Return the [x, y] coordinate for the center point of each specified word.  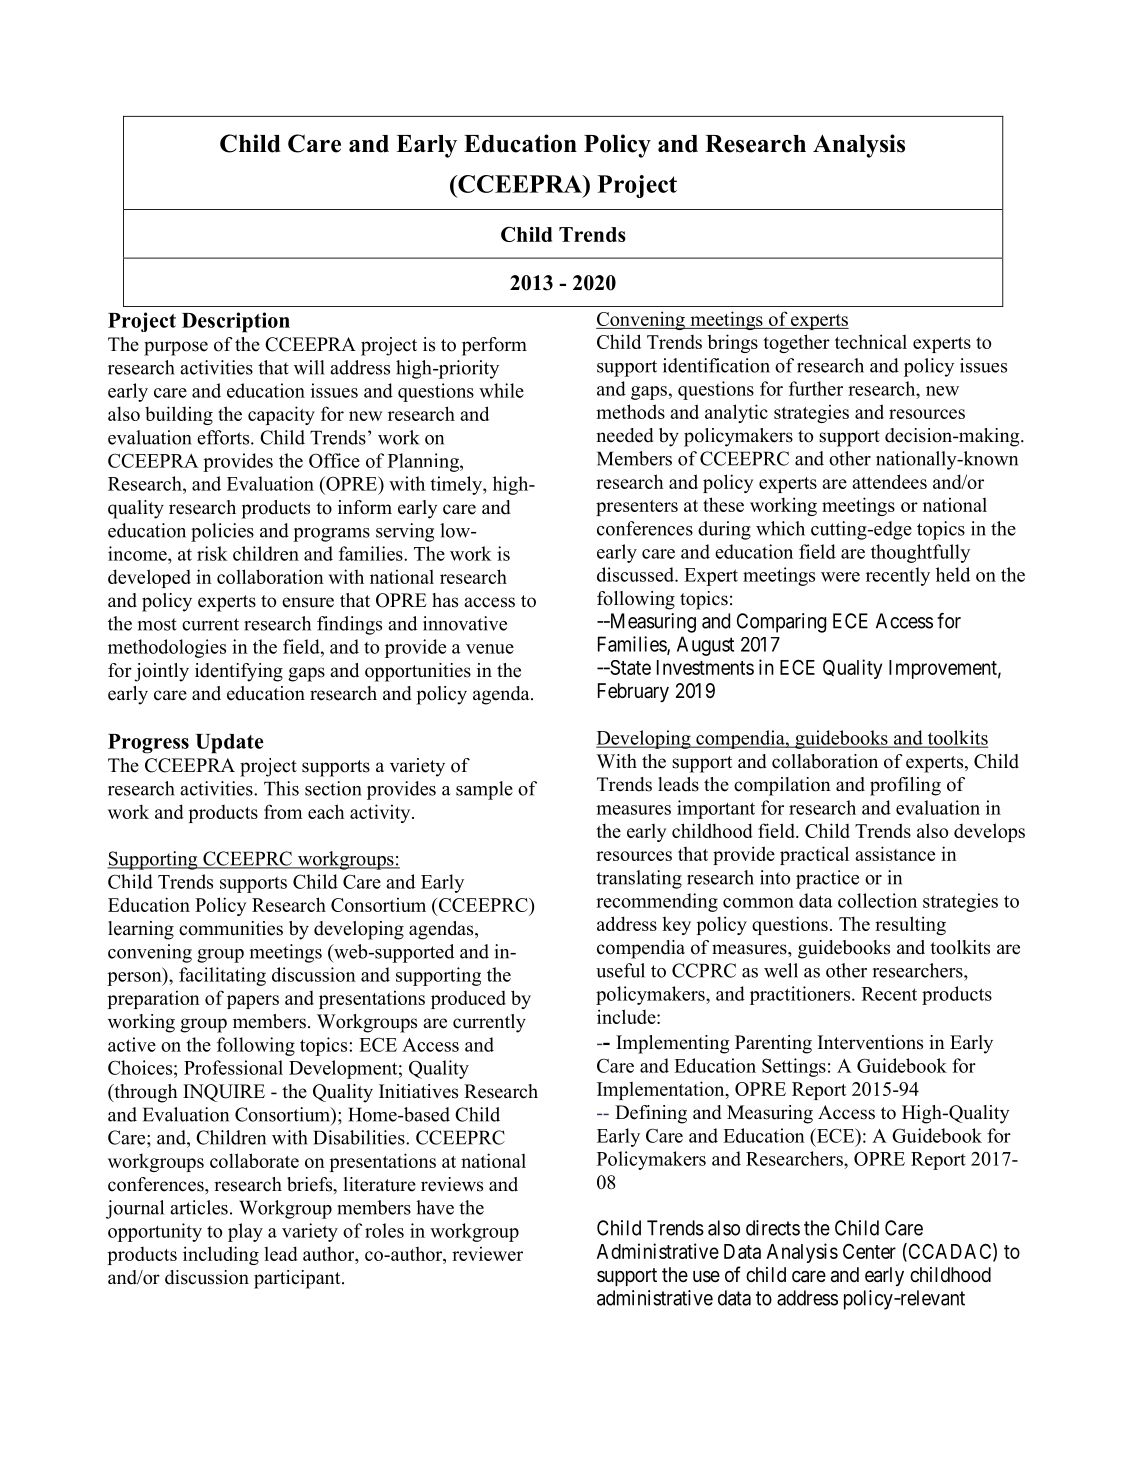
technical [871, 341]
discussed [636, 574]
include [627, 1016]
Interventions [870, 1042]
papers [253, 1002]
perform [494, 346]
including [221, 1255]
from [283, 811]
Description [236, 322]
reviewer [487, 1253]
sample [484, 790]
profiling [905, 786]
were [840, 577]
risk [212, 553]
